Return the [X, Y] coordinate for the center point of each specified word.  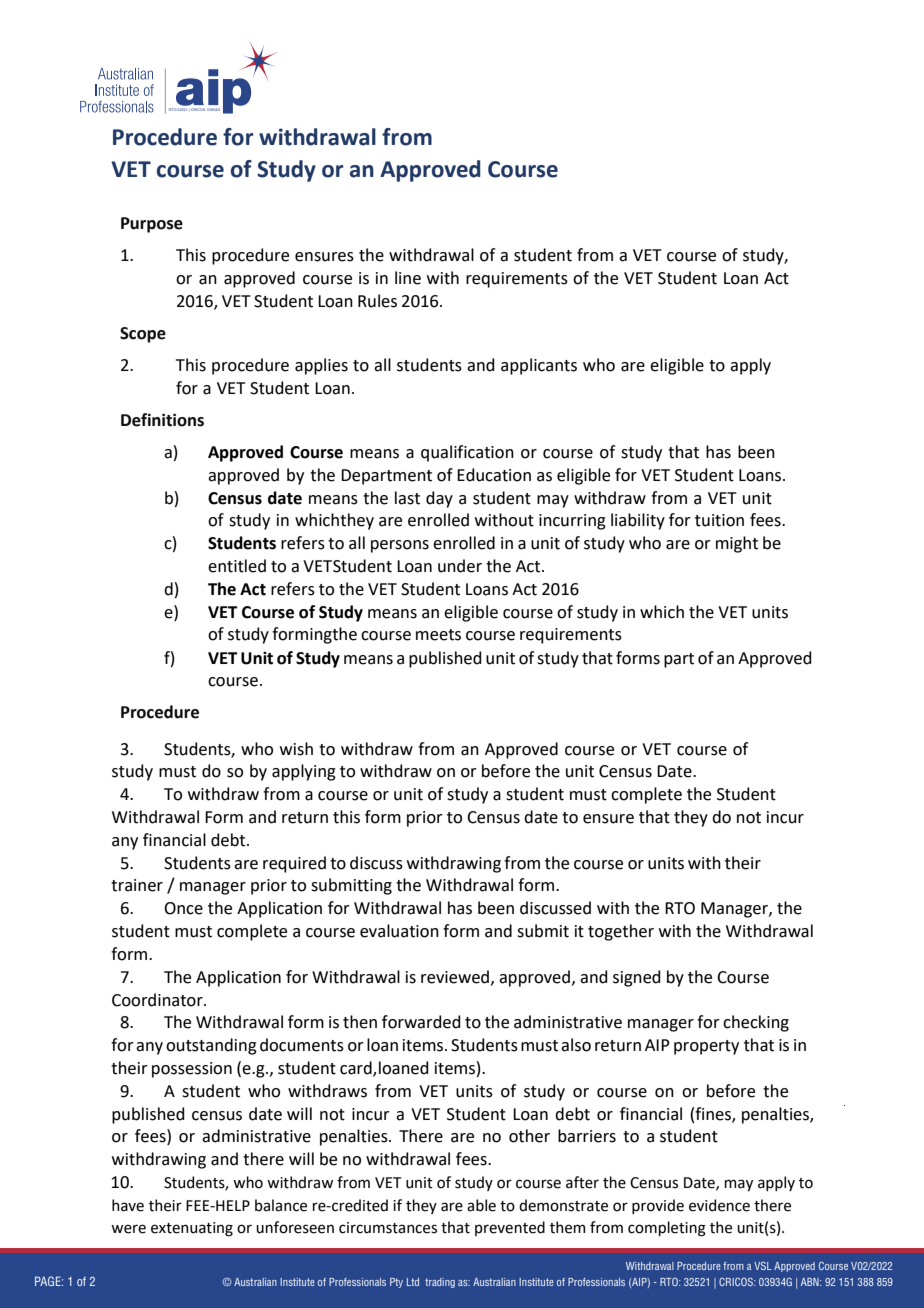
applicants [539, 366]
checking [756, 1023]
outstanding [211, 1046]
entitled [237, 566]
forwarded [421, 1022]
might [737, 544]
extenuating [192, 1229]
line [408, 278]
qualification [467, 453]
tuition [719, 520]
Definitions [162, 420]
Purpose [152, 225]
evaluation [399, 931]
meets [438, 635]
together [621, 932]
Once [183, 908]
